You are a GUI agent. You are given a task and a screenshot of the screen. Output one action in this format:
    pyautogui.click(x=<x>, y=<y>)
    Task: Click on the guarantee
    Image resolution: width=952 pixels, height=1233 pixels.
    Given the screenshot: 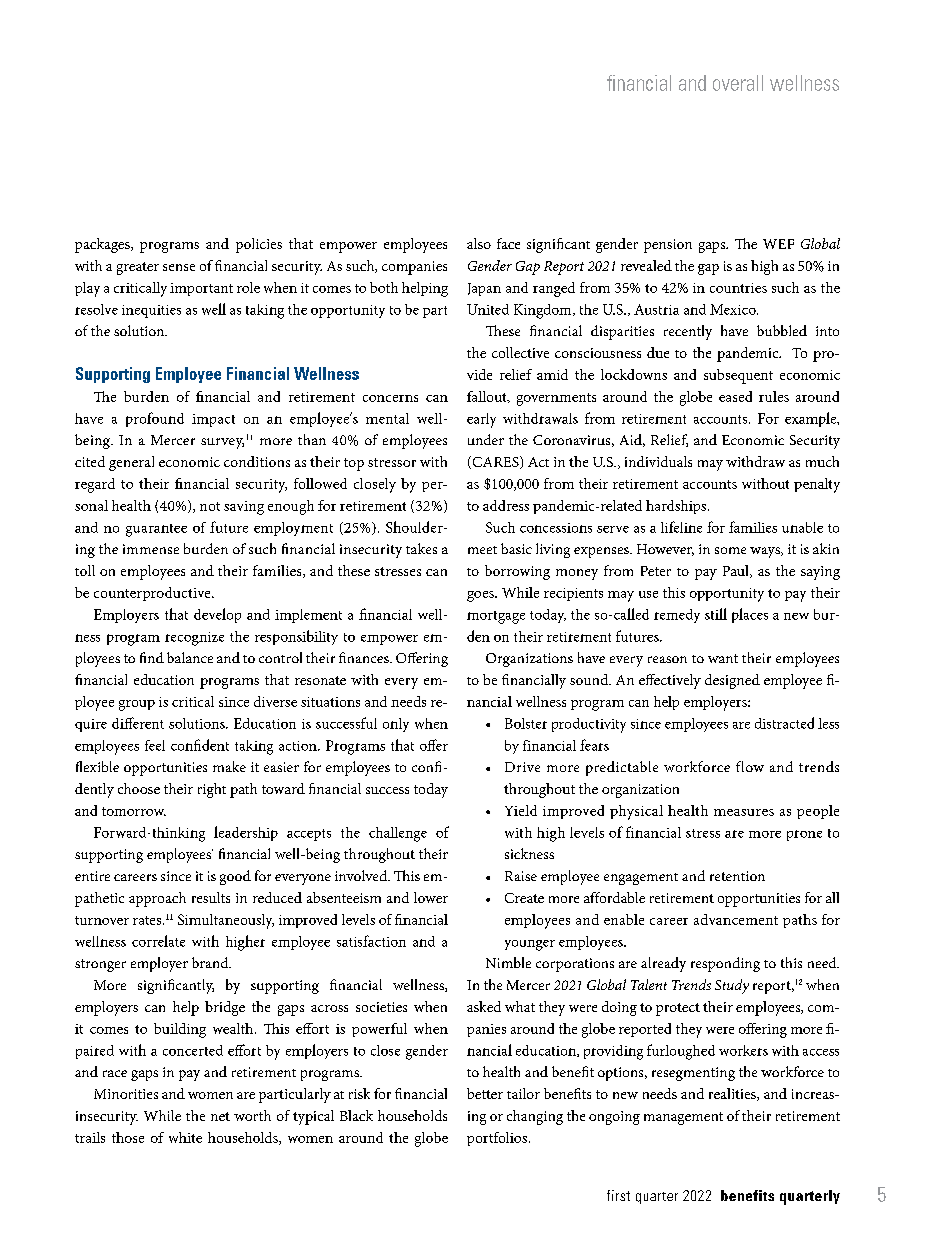 What is the action you would take?
    pyautogui.click(x=156, y=530)
